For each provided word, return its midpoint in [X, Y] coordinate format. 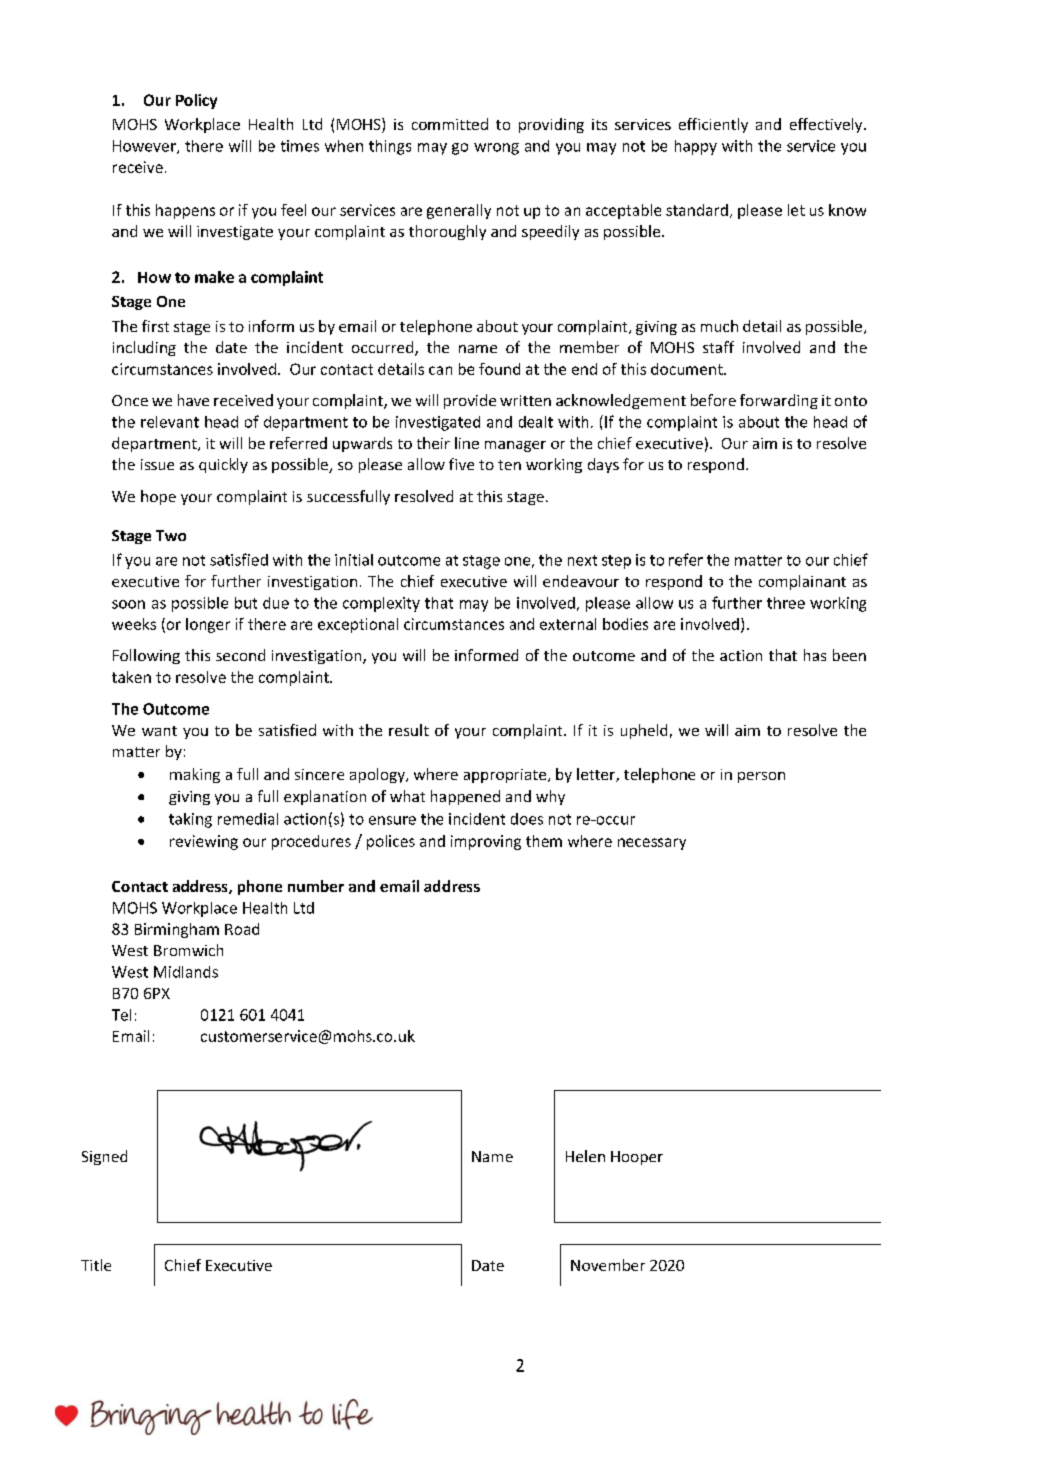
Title [96, 1265]
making [195, 775]
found [499, 369]
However [145, 147]
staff [718, 347]
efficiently [713, 125]
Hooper [637, 1158]
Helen [585, 1156]
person [761, 777]
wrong [496, 149]
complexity [381, 604]
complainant [802, 582]
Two [171, 535]
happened [465, 797]
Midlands [186, 972]
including [144, 348]
